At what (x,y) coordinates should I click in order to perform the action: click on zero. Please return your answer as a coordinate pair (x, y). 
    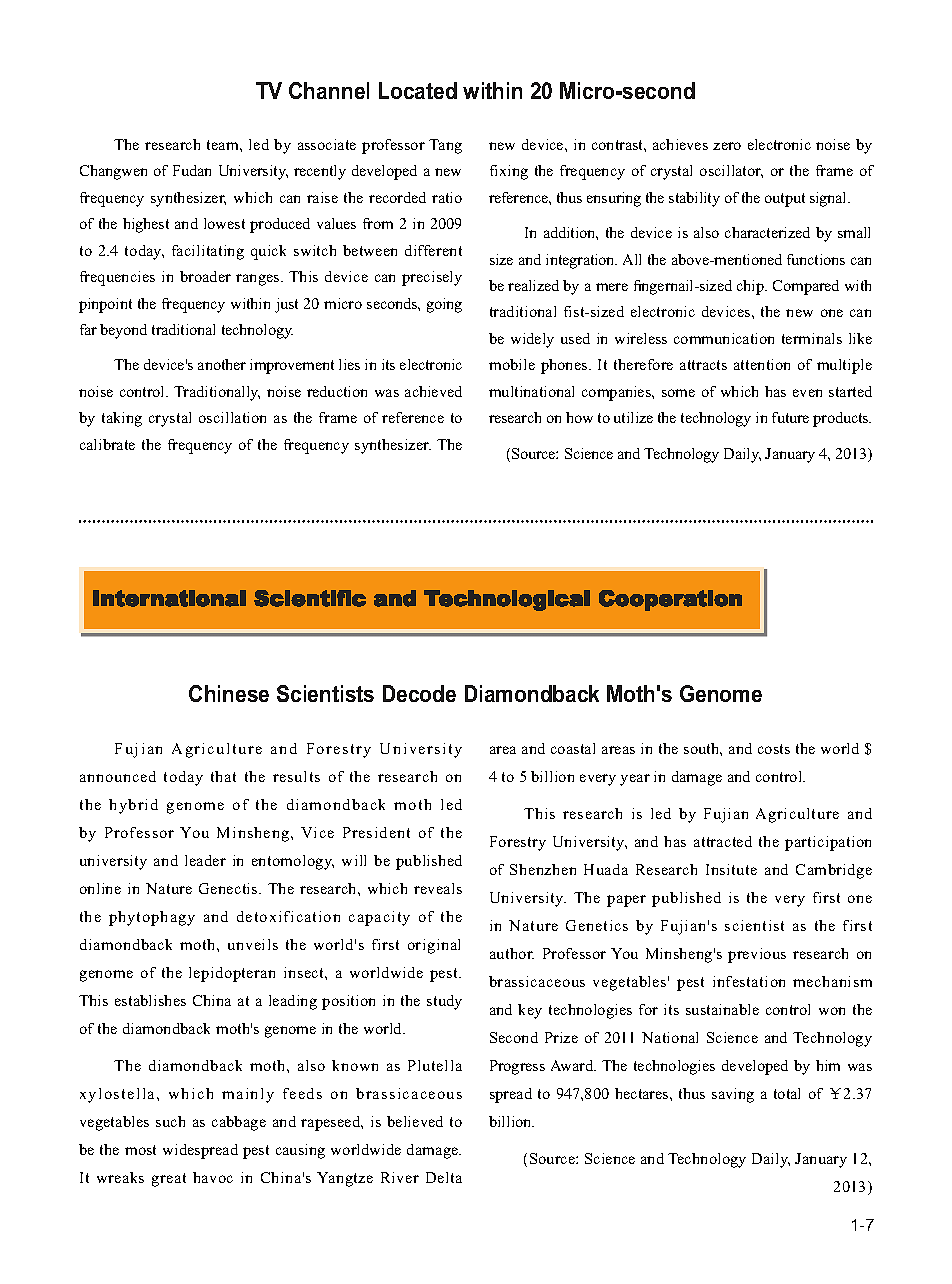
    Looking at the image, I should click on (727, 146).
